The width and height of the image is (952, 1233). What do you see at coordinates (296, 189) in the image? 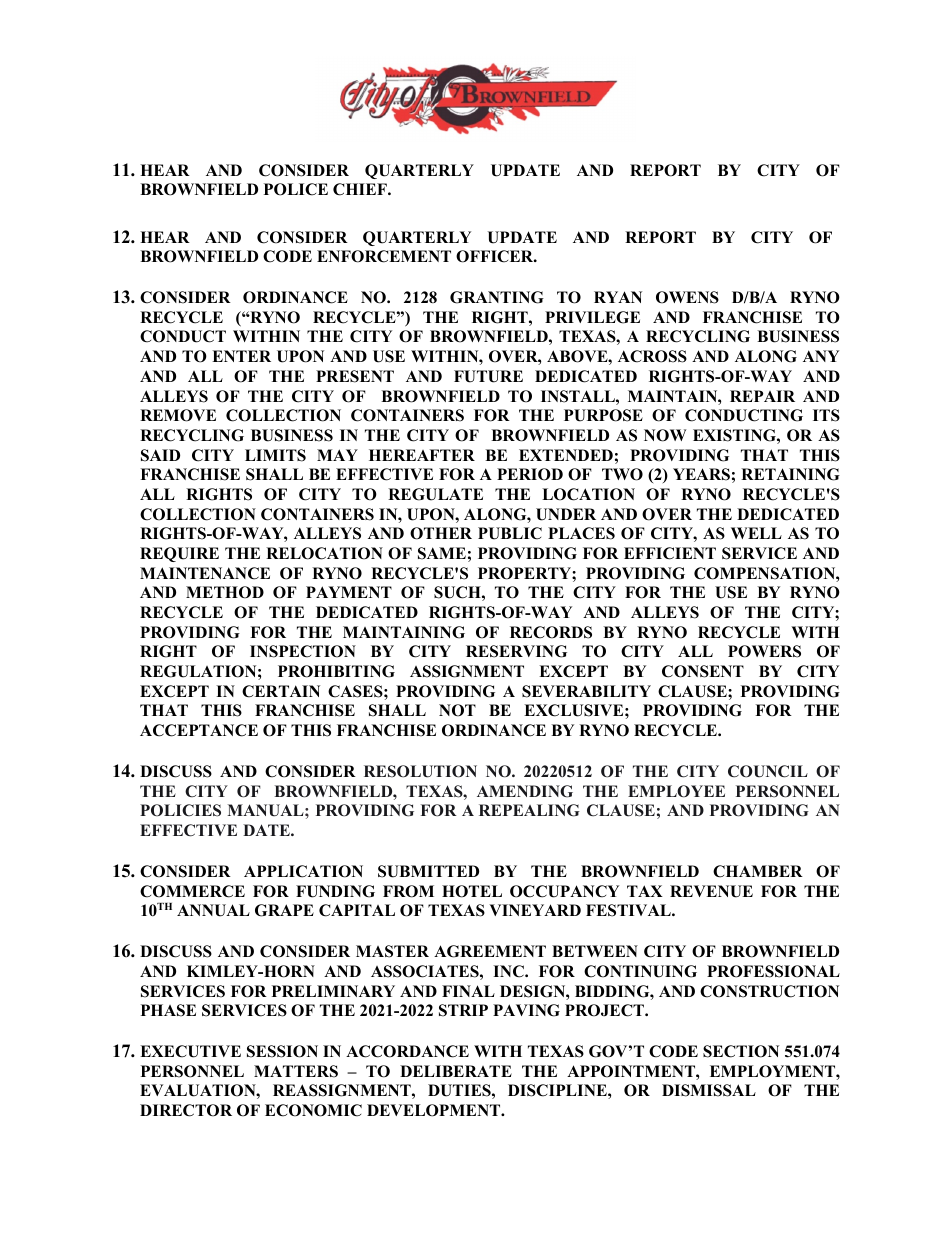
I see `POLICE` at bounding box center [296, 189].
